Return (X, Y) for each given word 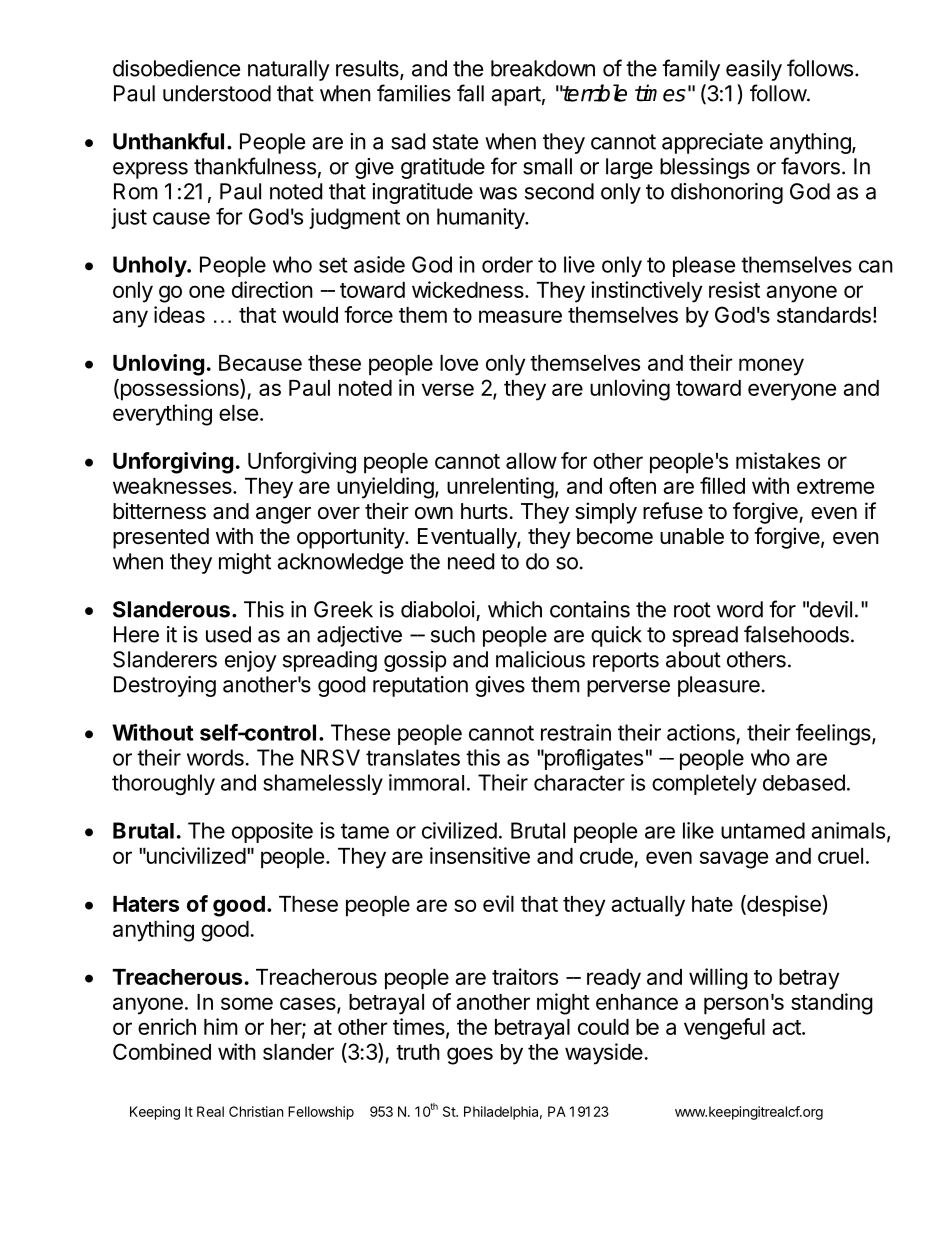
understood (217, 93)
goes (470, 1056)
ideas (179, 314)
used (228, 634)
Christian (256, 1111)
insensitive (480, 855)
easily (754, 70)
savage (734, 860)
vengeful (724, 1029)
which (515, 609)
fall (470, 93)
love (459, 363)
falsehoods (796, 634)
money (771, 367)
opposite (272, 832)
